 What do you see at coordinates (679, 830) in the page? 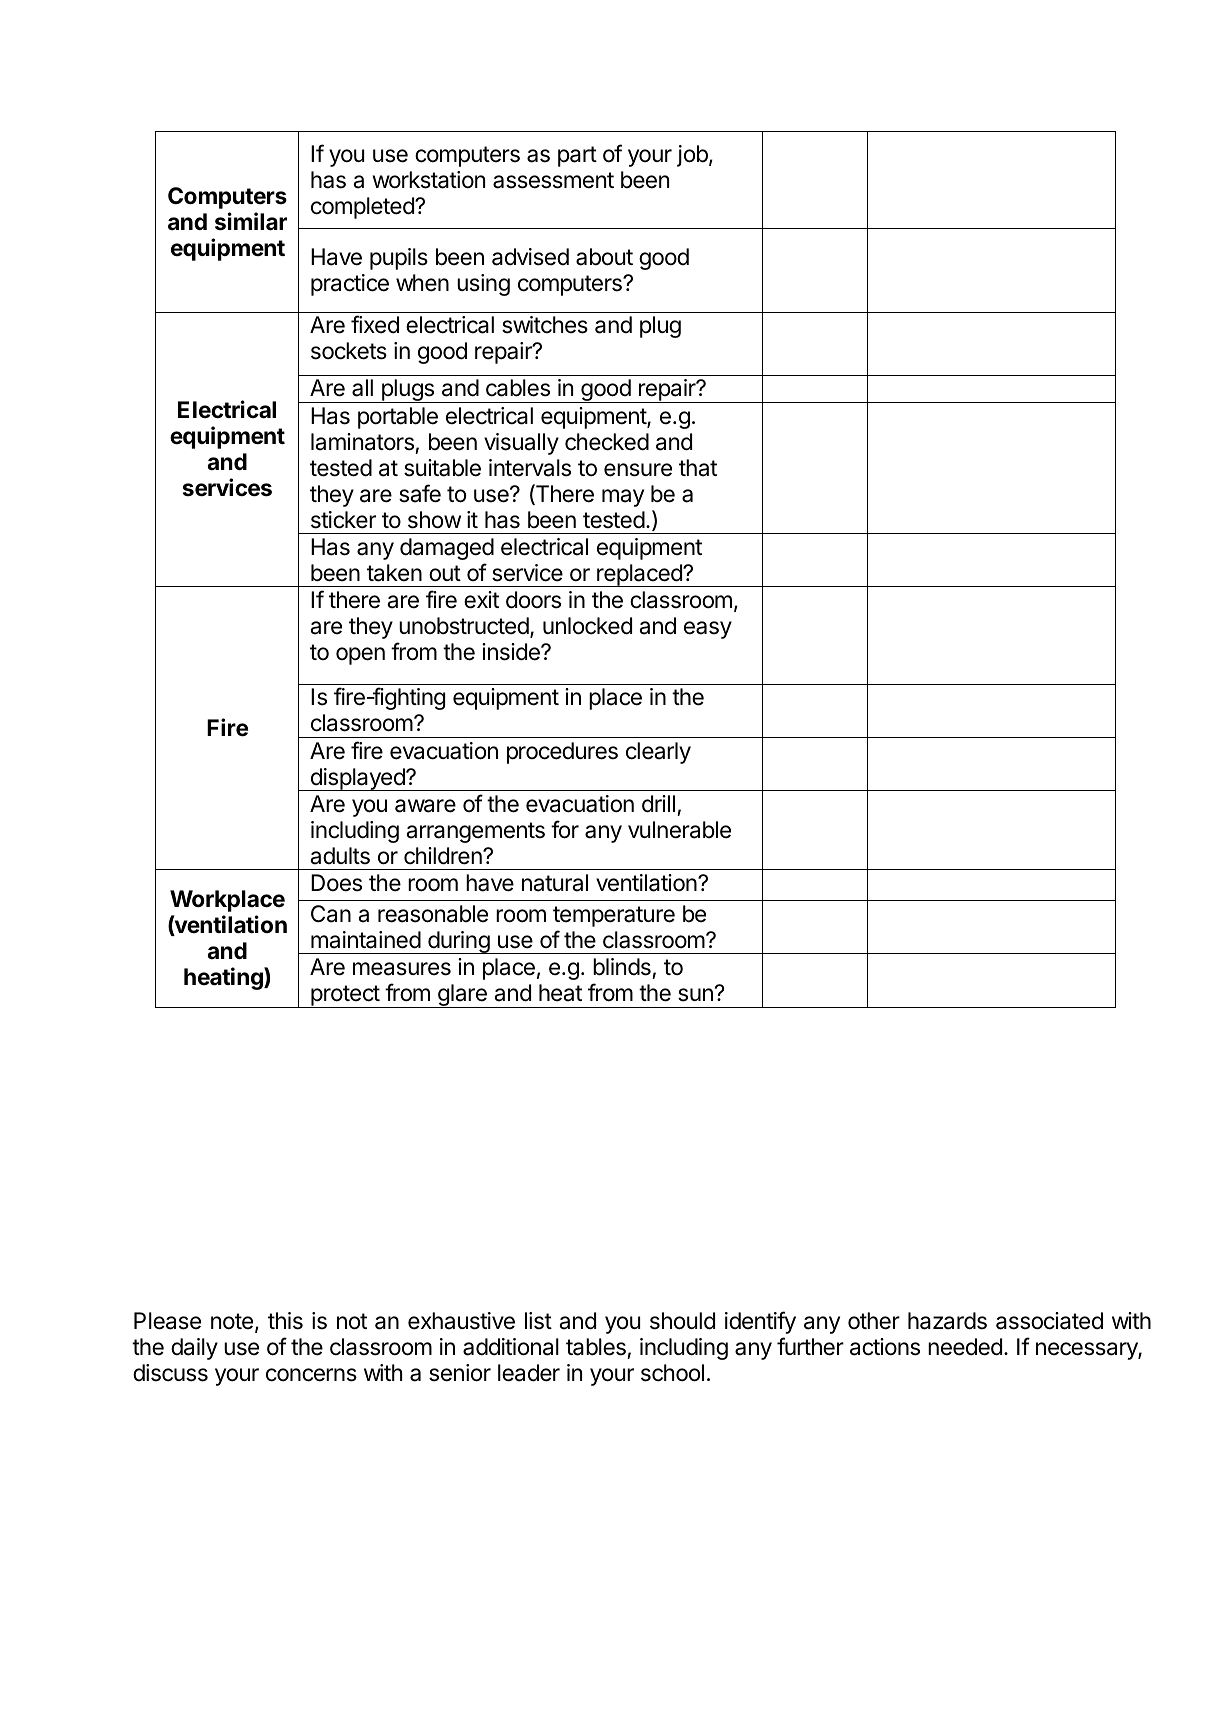
I see `vulnerable` at bounding box center [679, 830].
